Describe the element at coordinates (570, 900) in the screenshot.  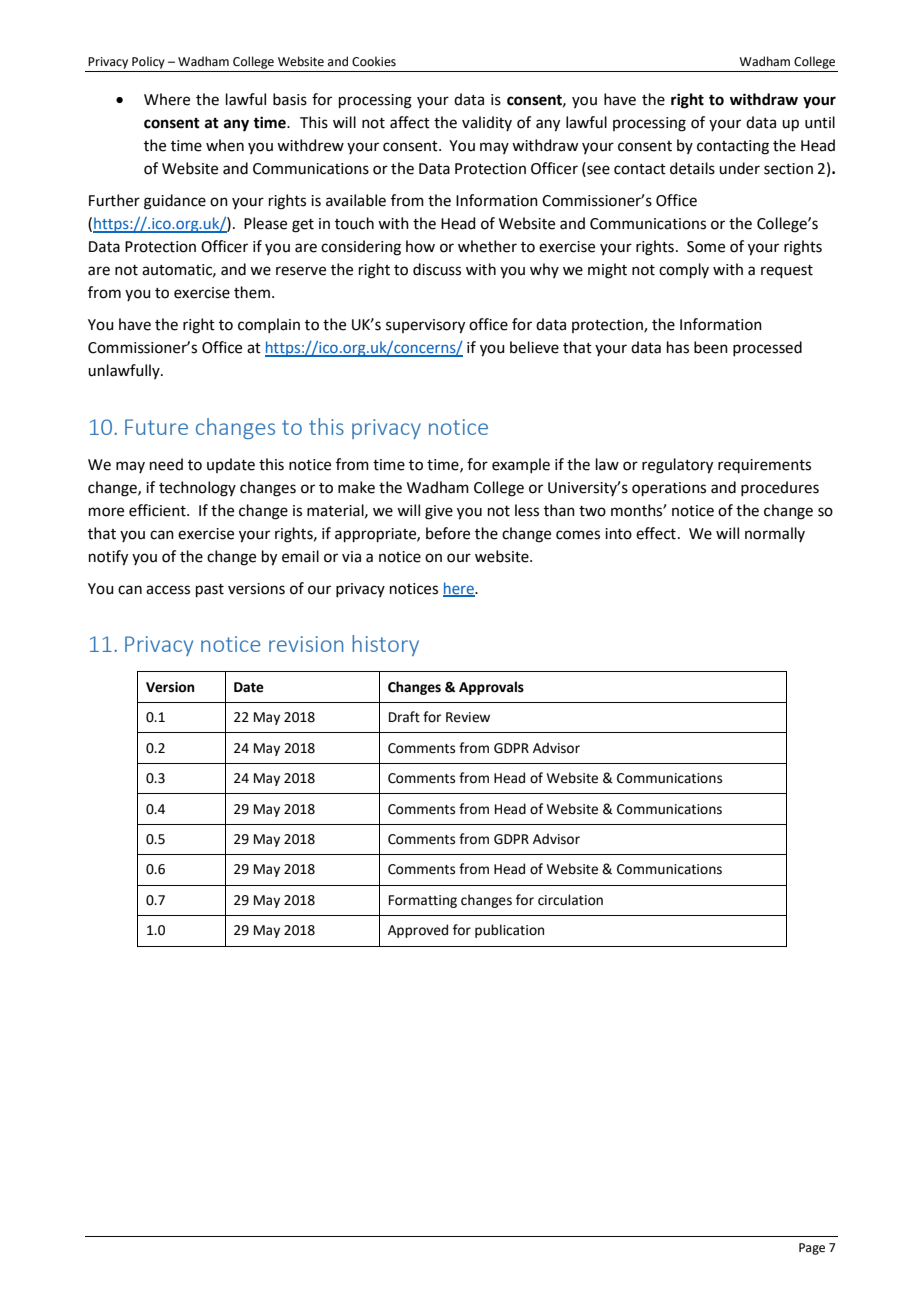
I see `circulation` at that location.
